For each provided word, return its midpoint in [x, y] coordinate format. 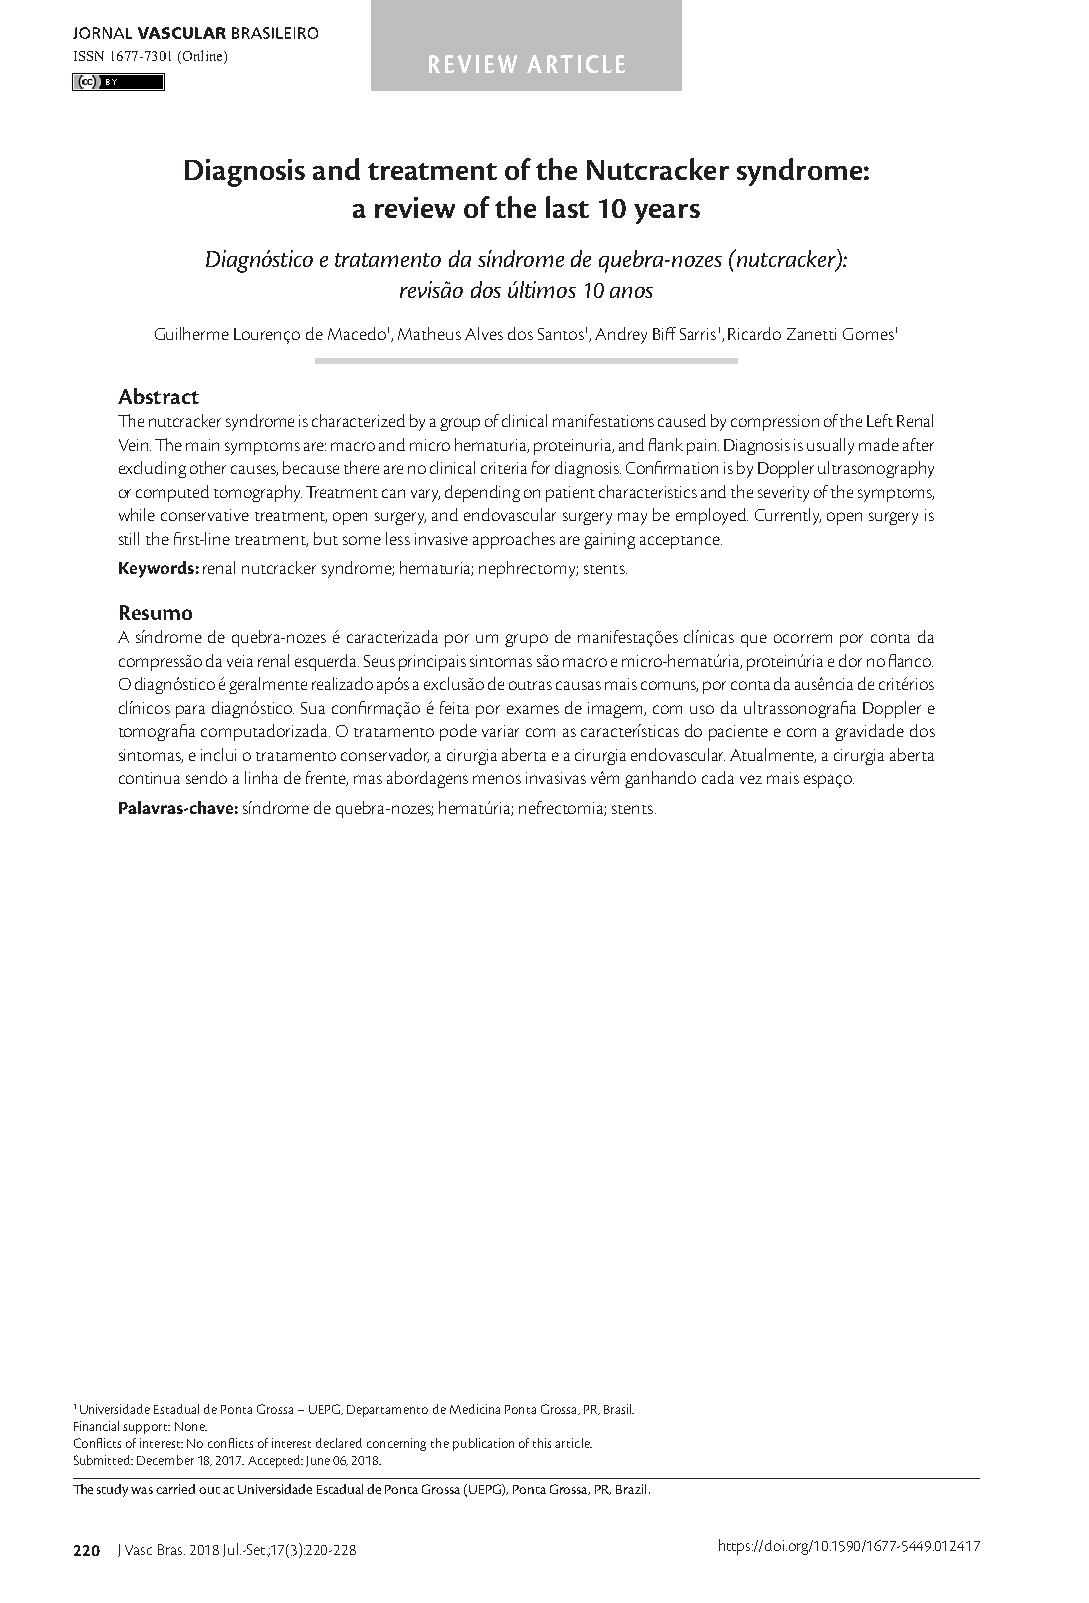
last [567, 207]
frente [327, 778]
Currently [788, 516]
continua [149, 778]
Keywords [156, 569]
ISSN [89, 56]
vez [751, 779]
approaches [514, 540]
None [191, 1426]
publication [483, 1444]
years [667, 214]
